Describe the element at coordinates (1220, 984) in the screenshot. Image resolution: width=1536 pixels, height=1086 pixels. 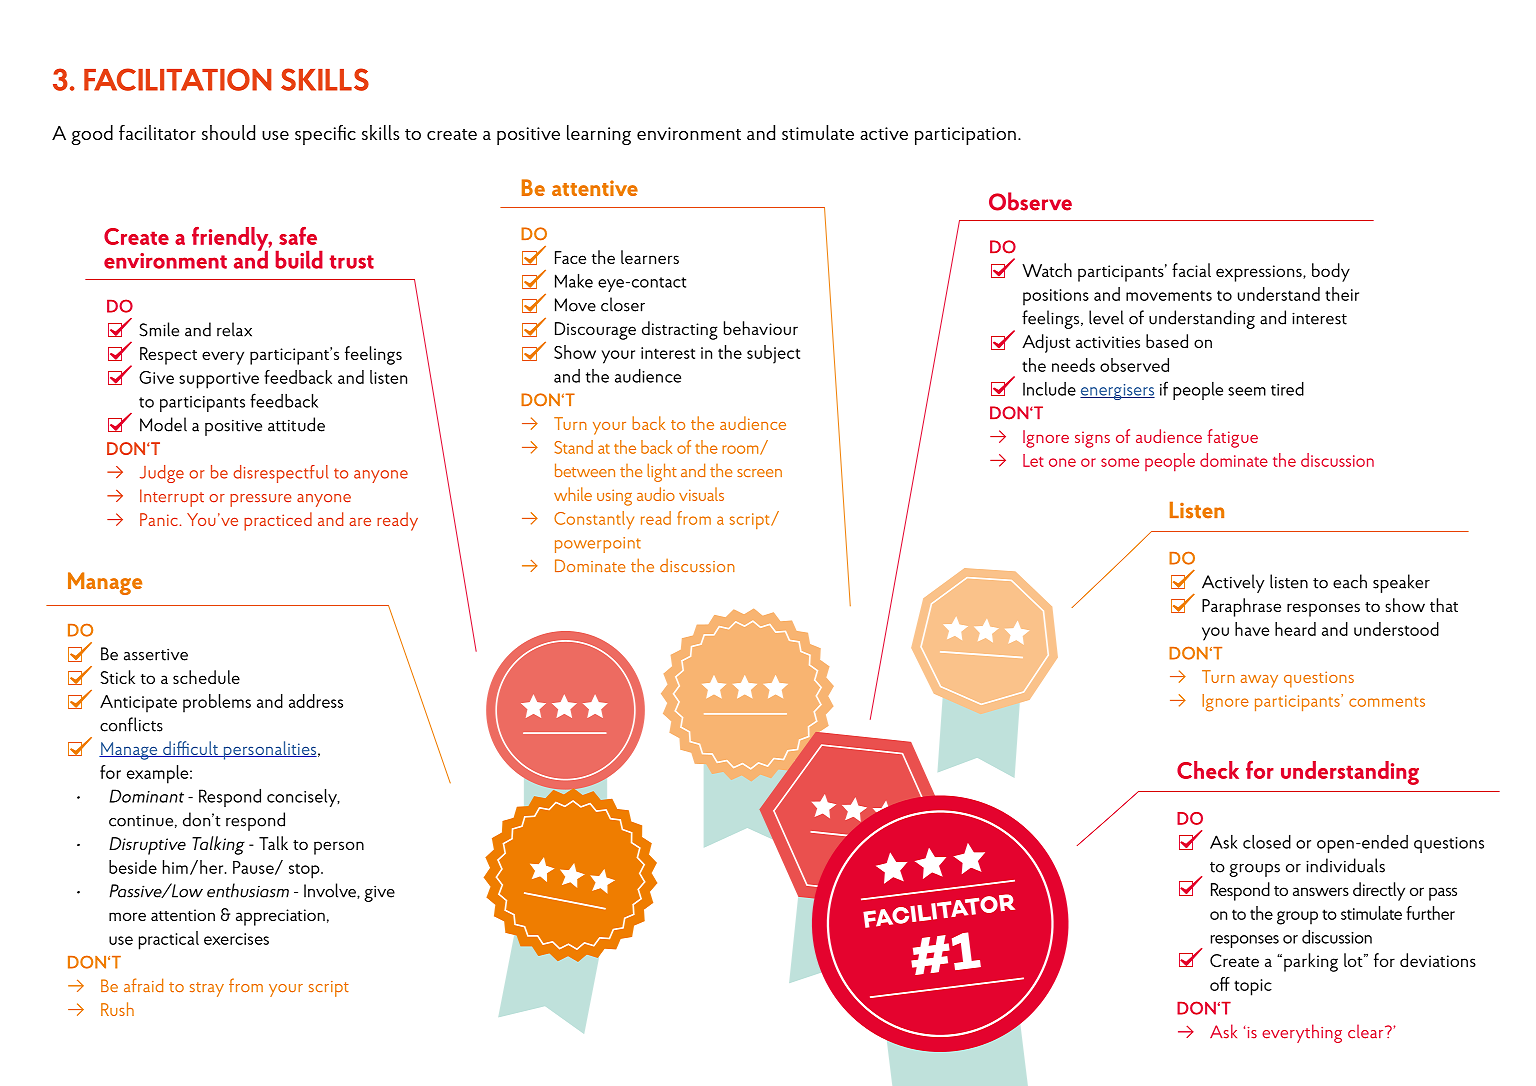
I see `off` at that location.
